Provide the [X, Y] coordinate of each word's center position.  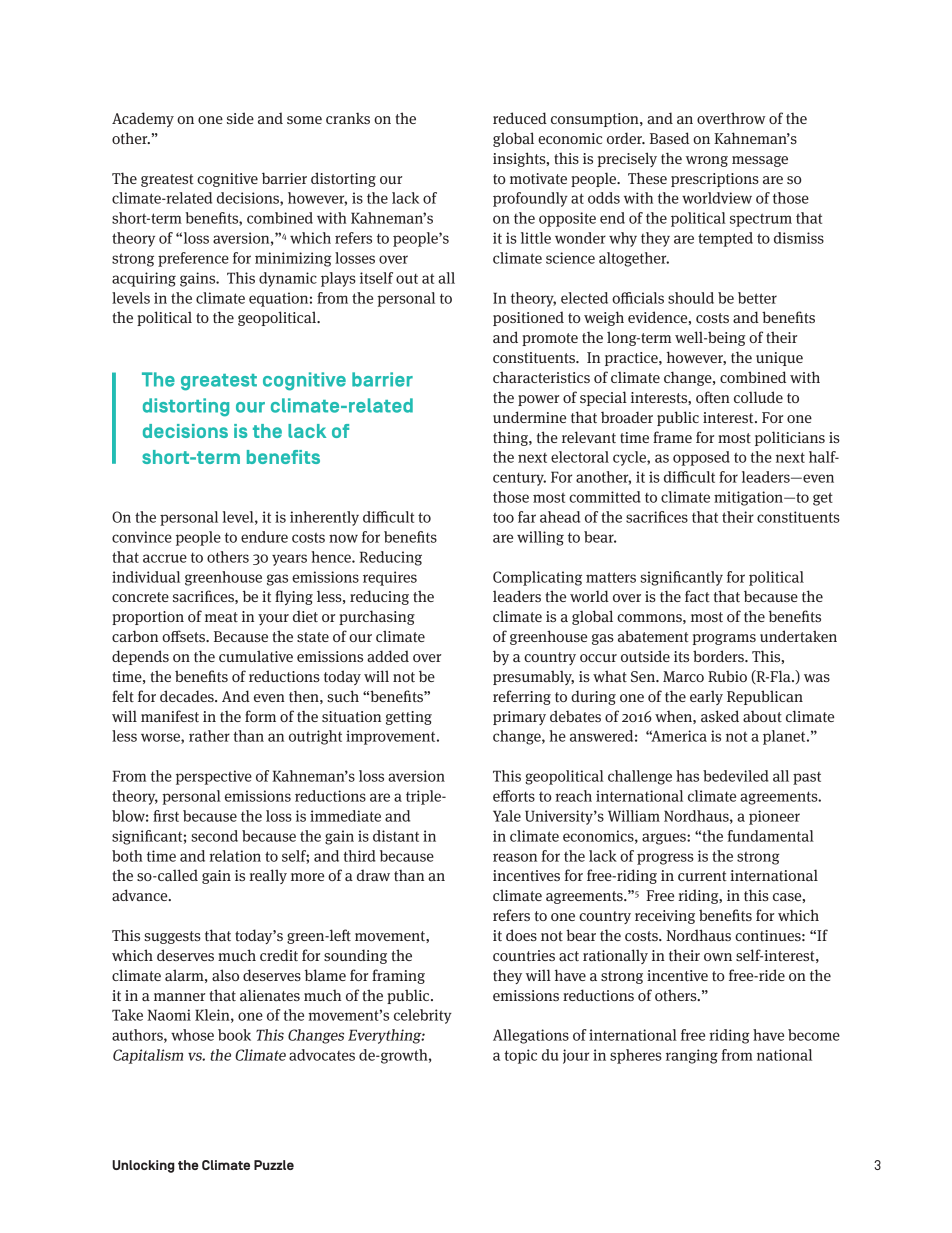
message [760, 161]
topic [520, 1056]
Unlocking [143, 1166]
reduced [520, 118]
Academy [143, 119]
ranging [692, 1056]
